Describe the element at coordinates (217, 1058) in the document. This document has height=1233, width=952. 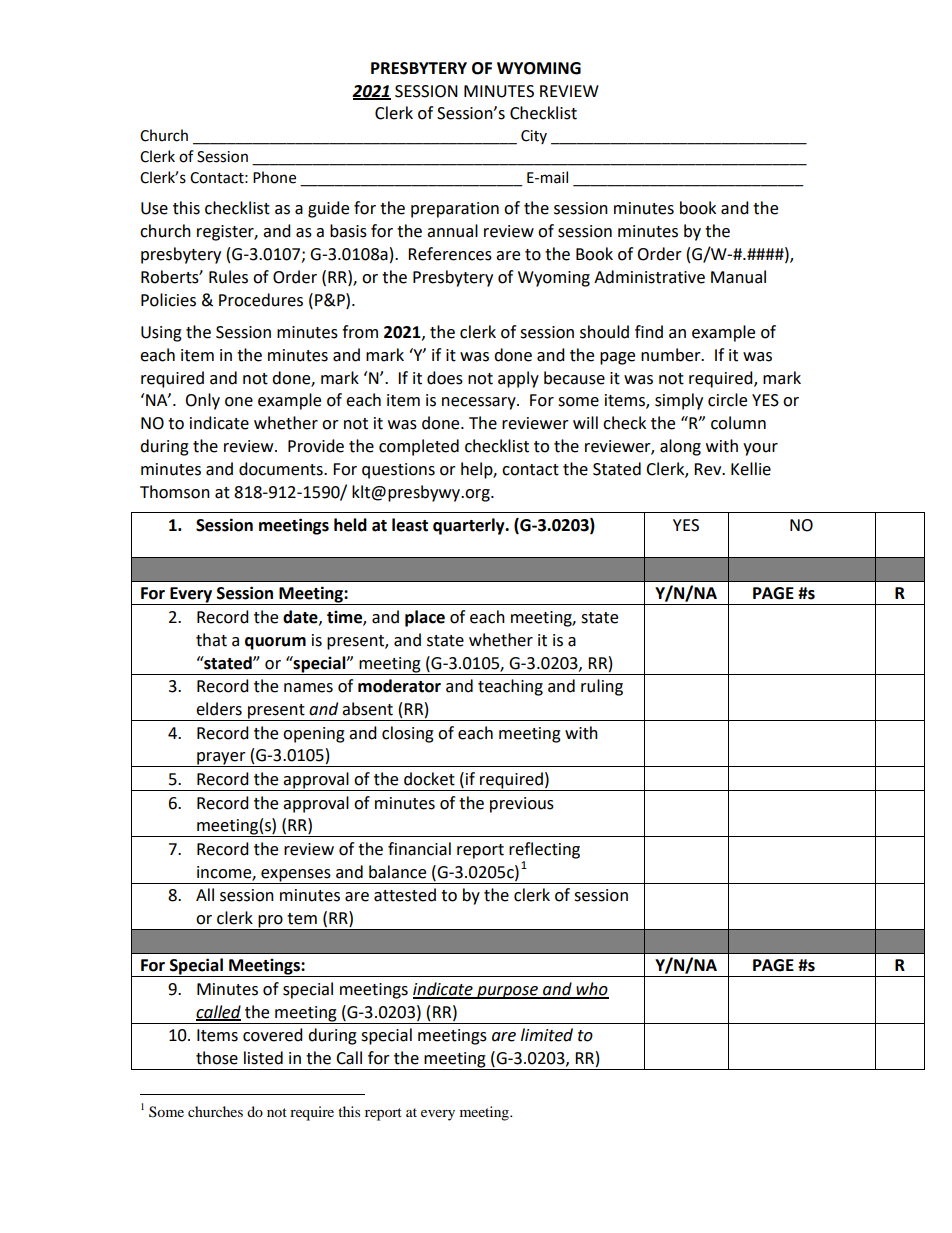
I see `those` at that location.
